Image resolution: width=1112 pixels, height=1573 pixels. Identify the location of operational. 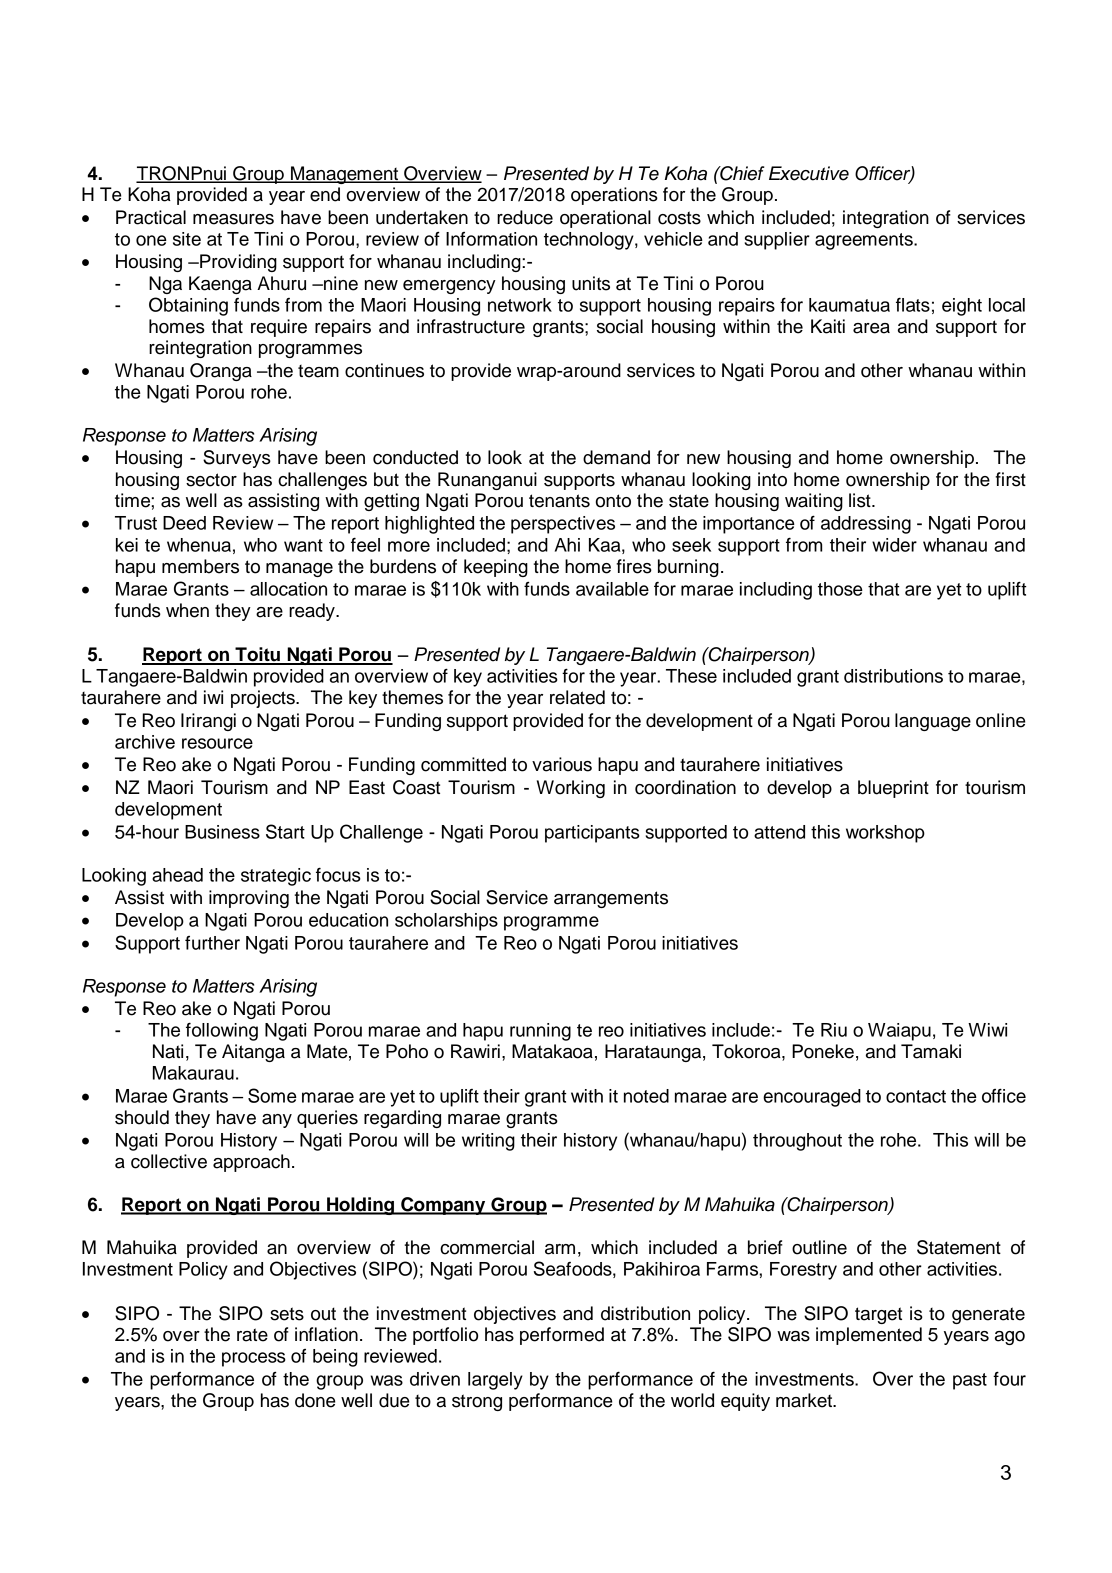
(605, 219).
